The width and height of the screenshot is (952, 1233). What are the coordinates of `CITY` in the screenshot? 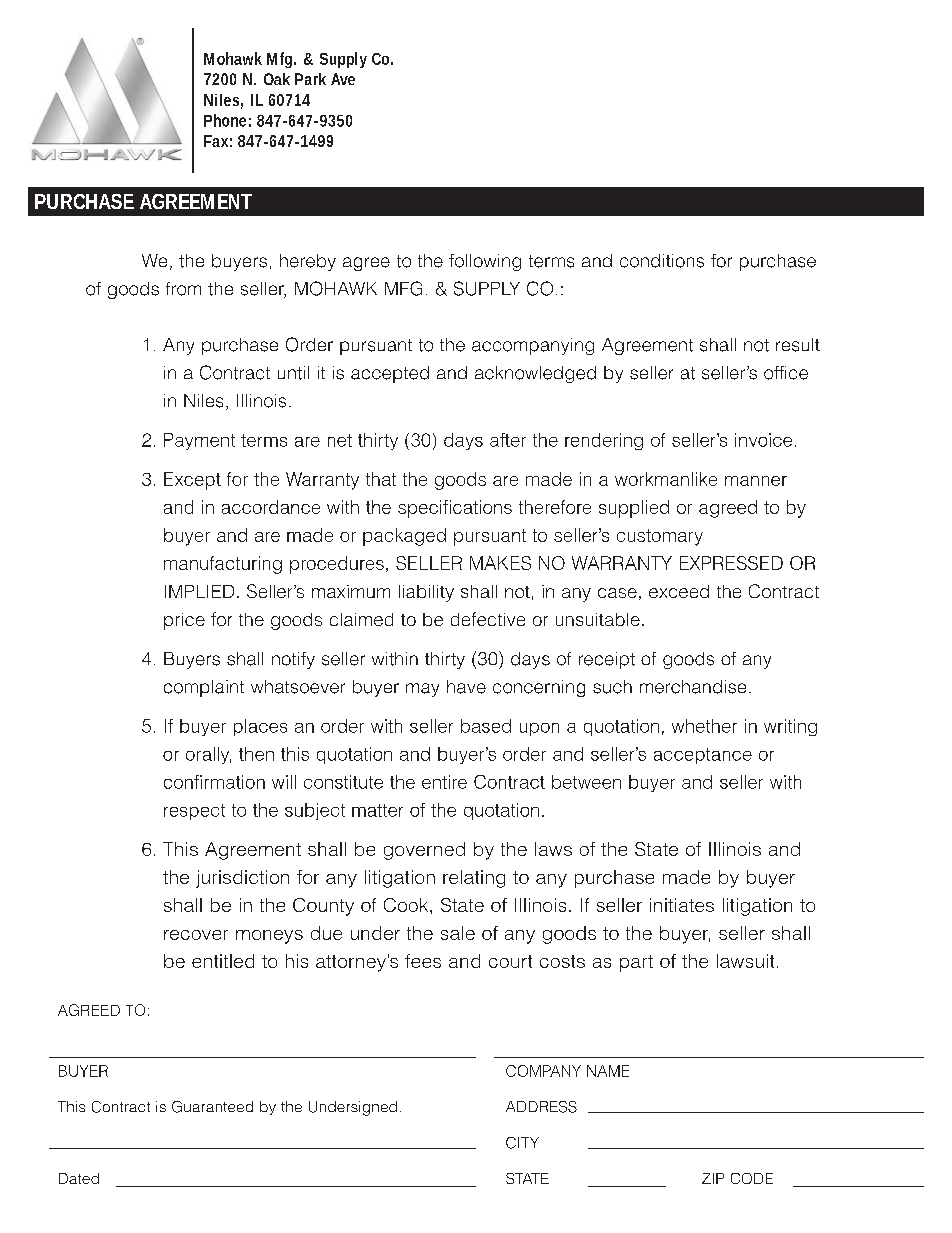 It's located at (522, 1143).
